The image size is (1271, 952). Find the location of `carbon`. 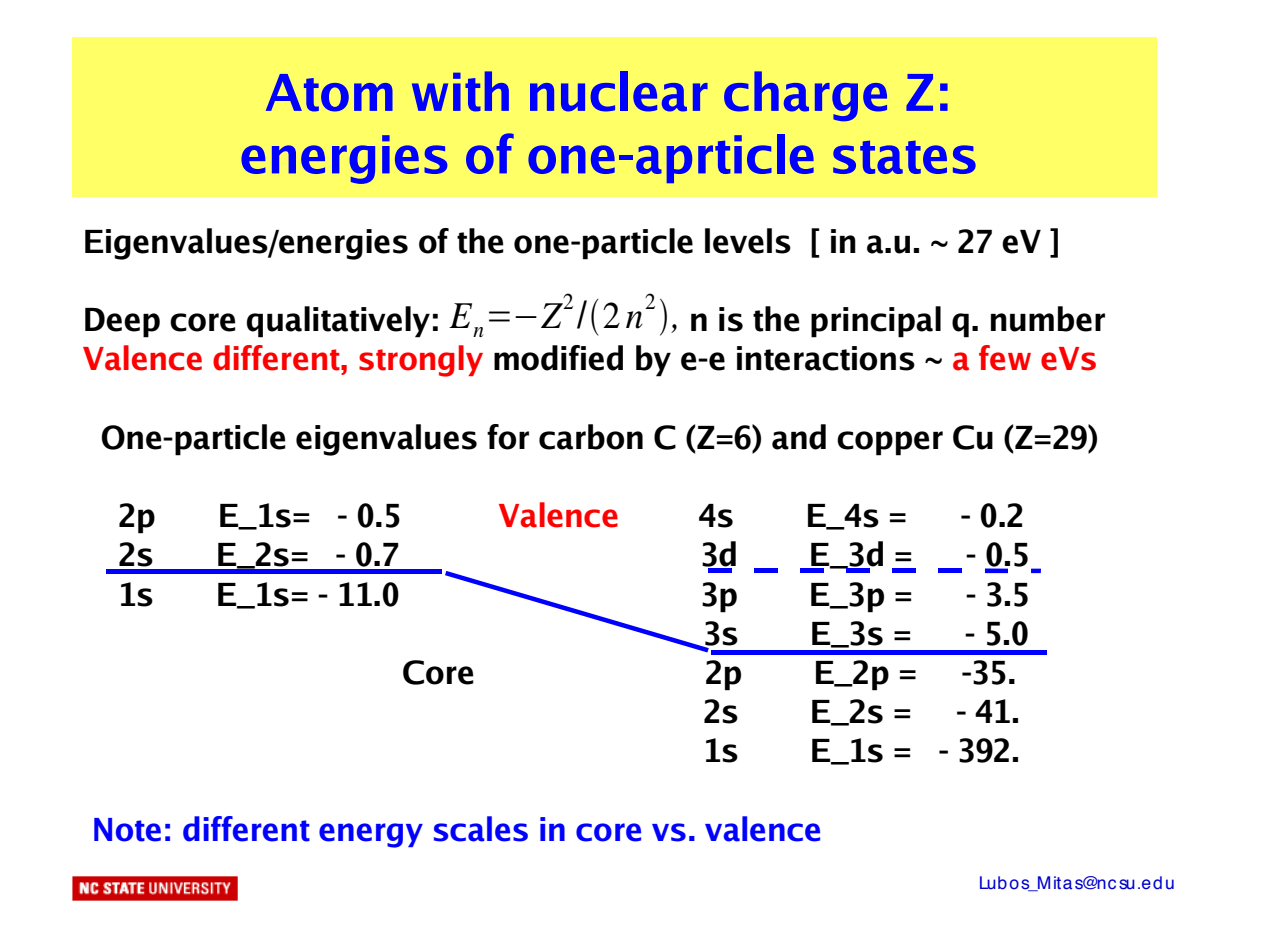

carbon is located at coordinates (591, 437).
